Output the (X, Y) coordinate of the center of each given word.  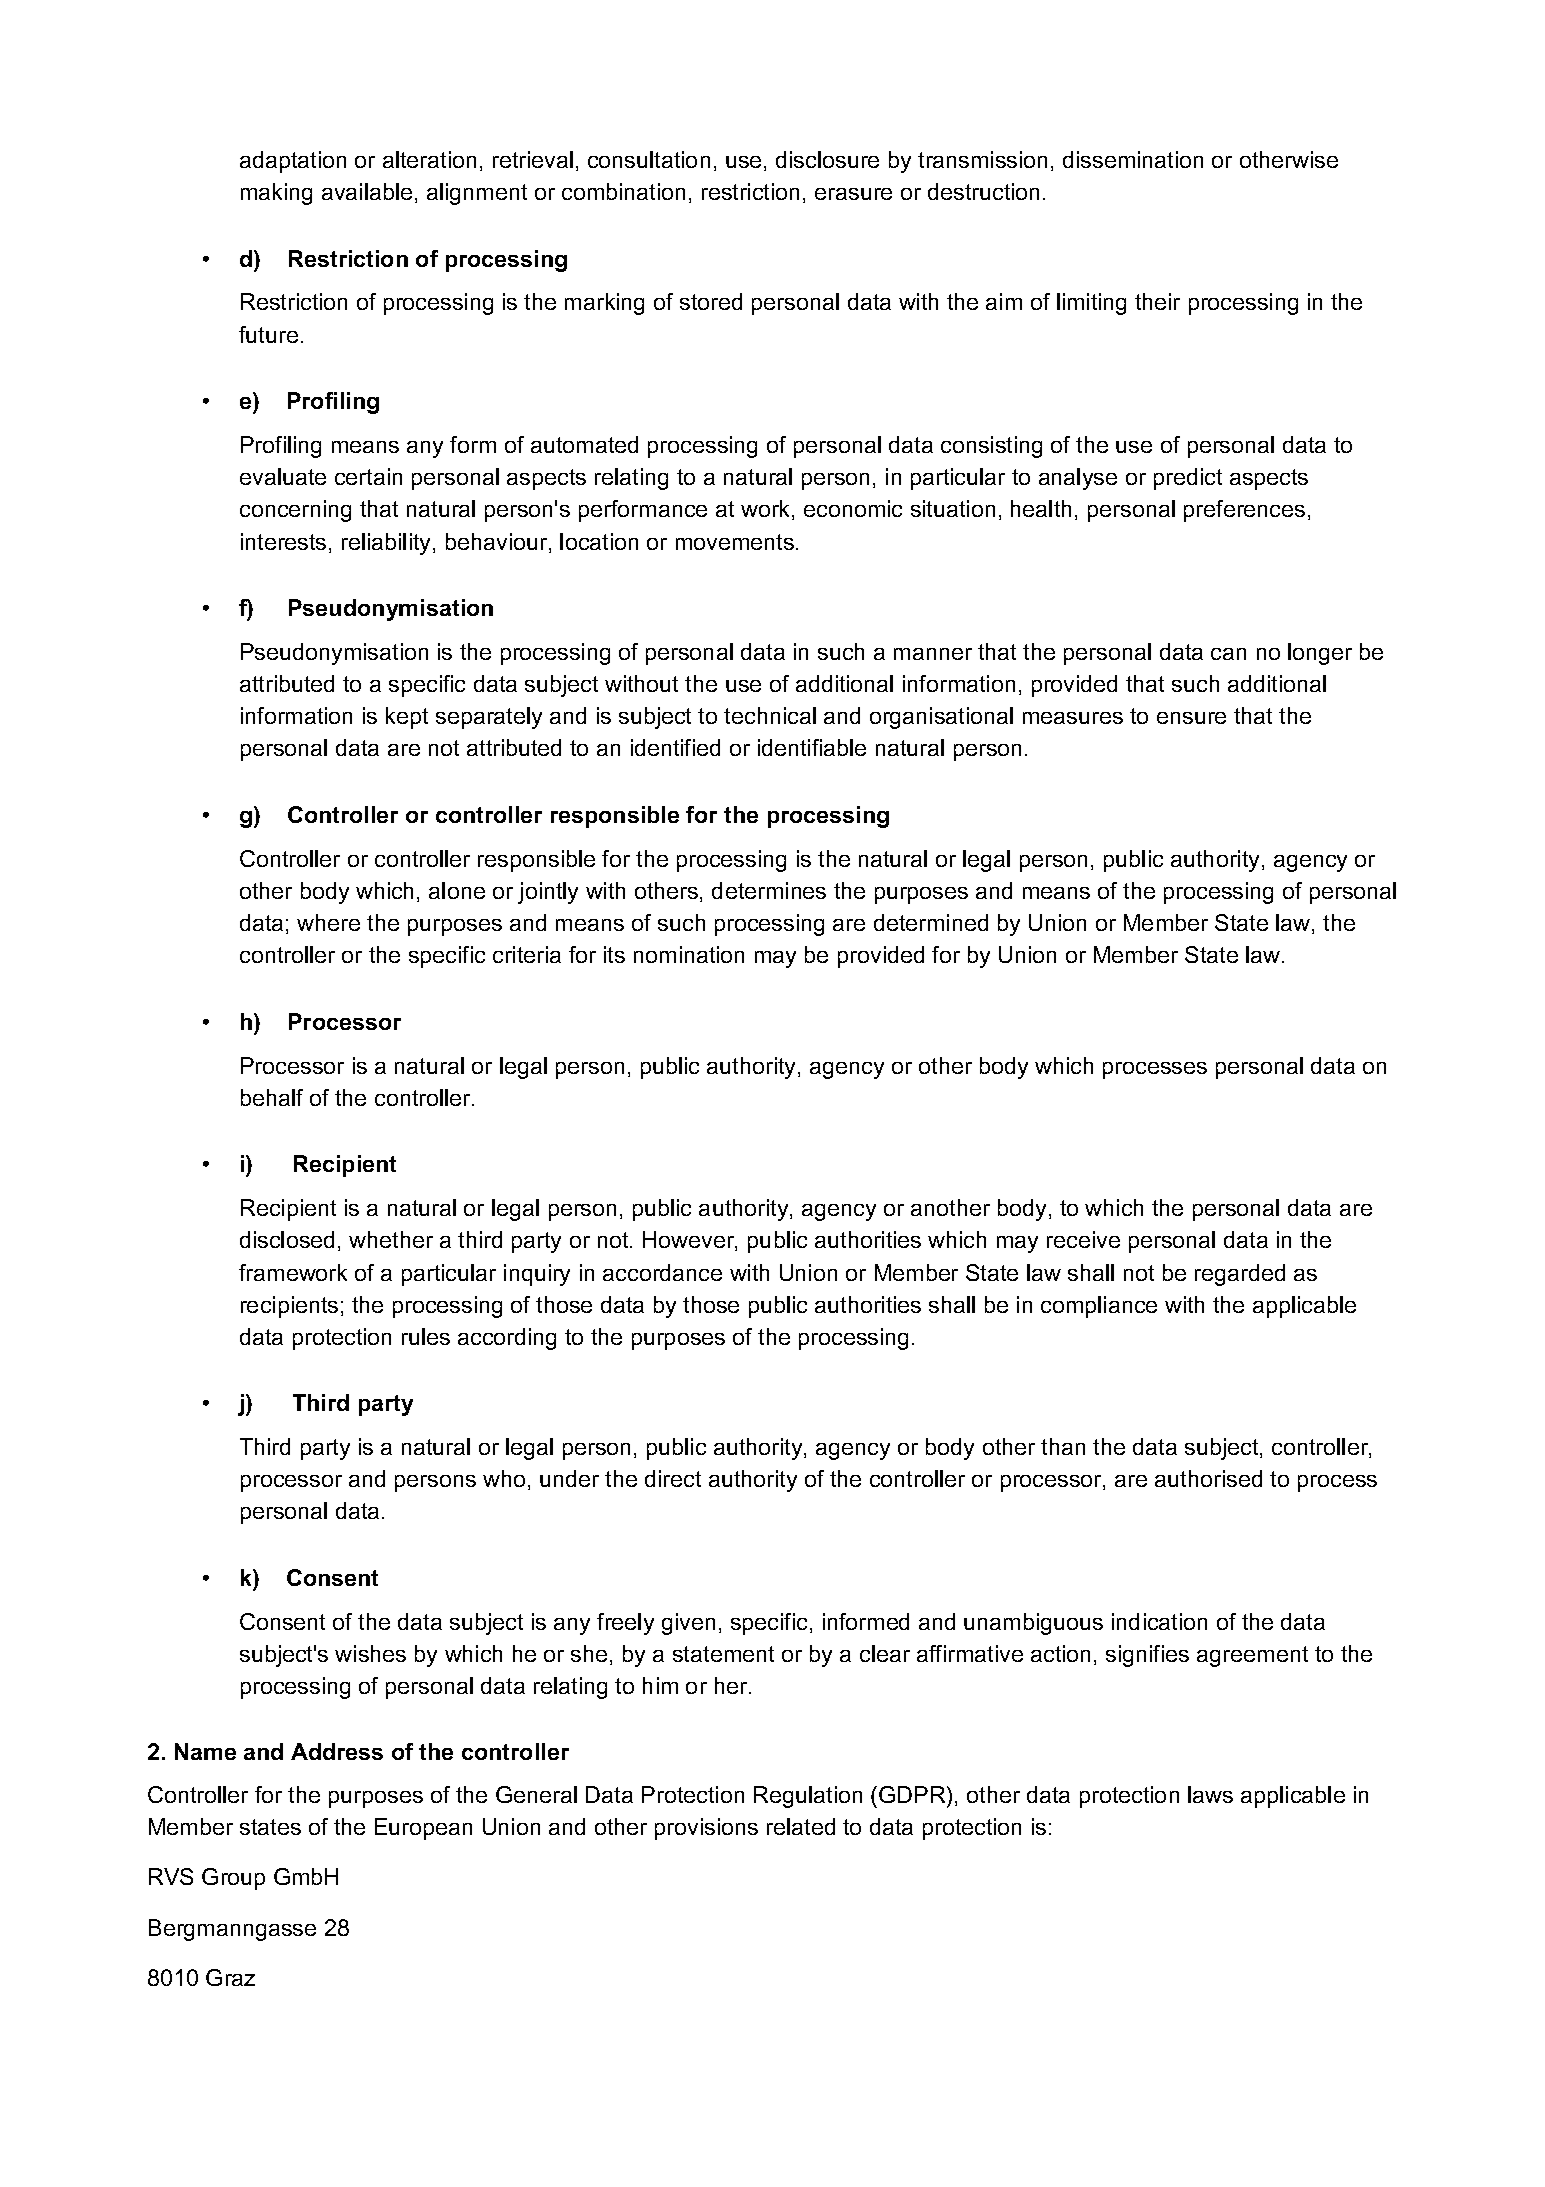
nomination (689, 954)
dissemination (1133, 159)
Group (233, 1879)
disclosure (827, 159)
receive (1083, 1239)
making (276, 194)
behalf (272, 1097)
